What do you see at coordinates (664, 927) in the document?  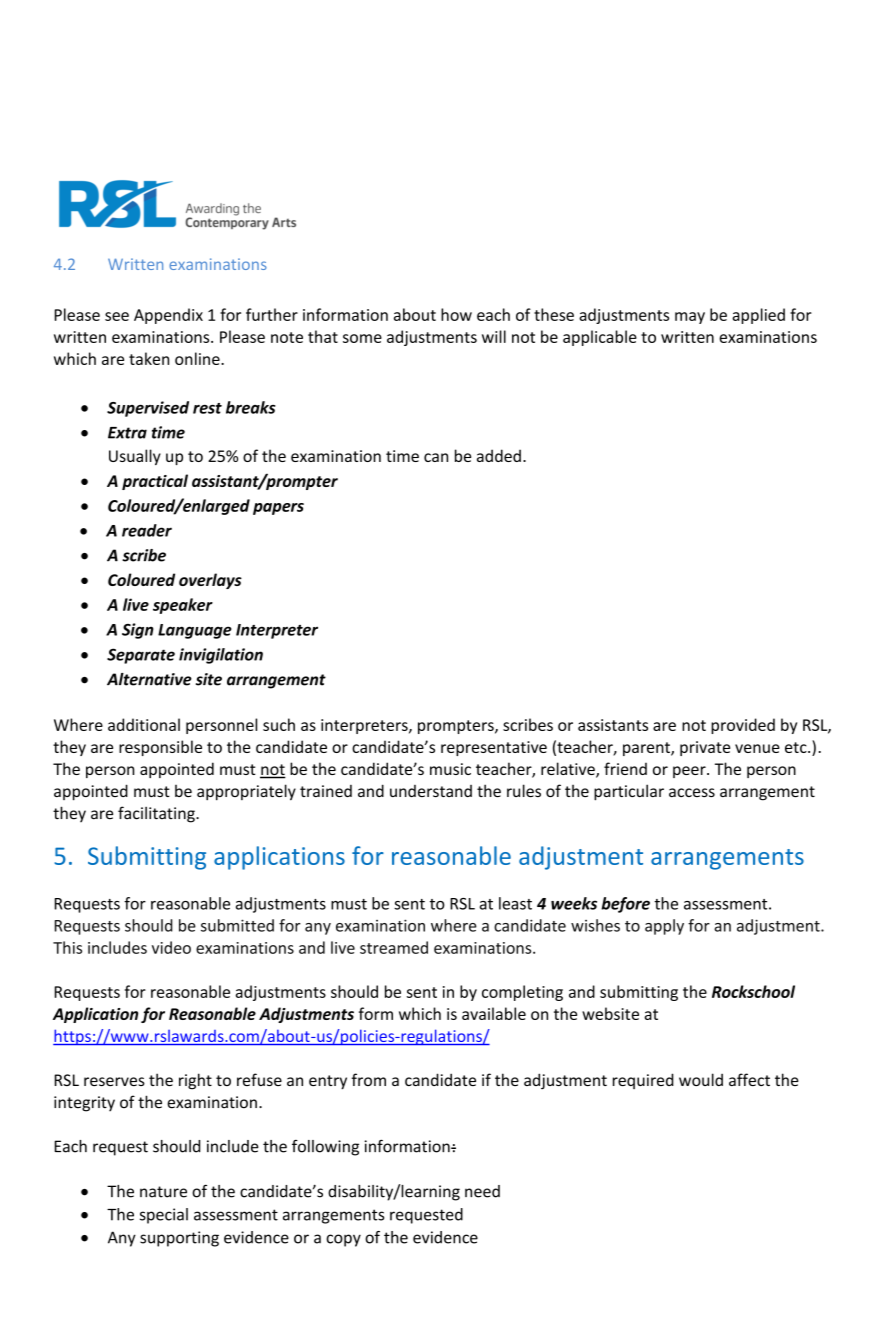 I see `apply` at bounding box center [664, 927].
